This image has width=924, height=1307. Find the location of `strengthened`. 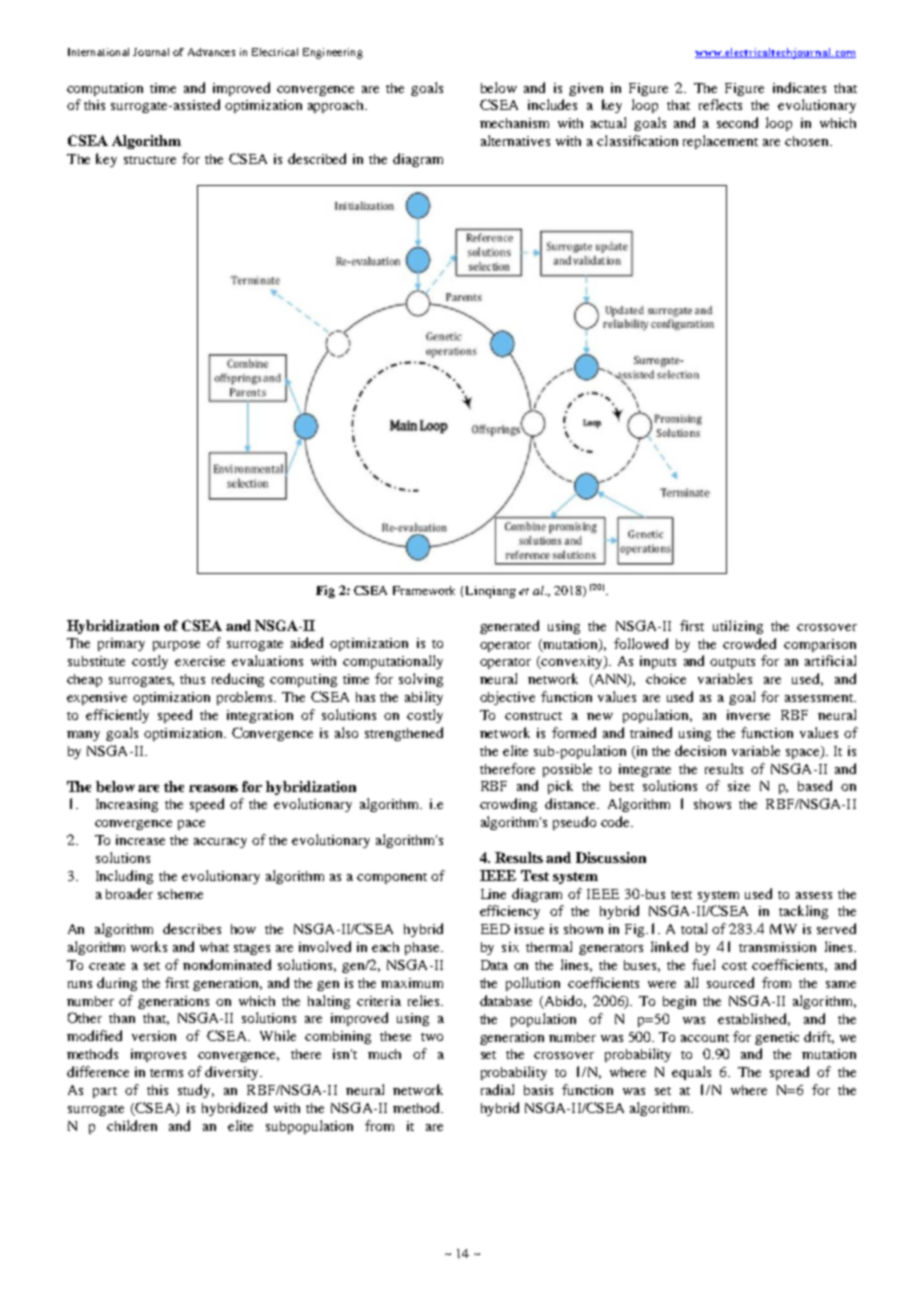

strengthened is located at coordinates (404, 734).
